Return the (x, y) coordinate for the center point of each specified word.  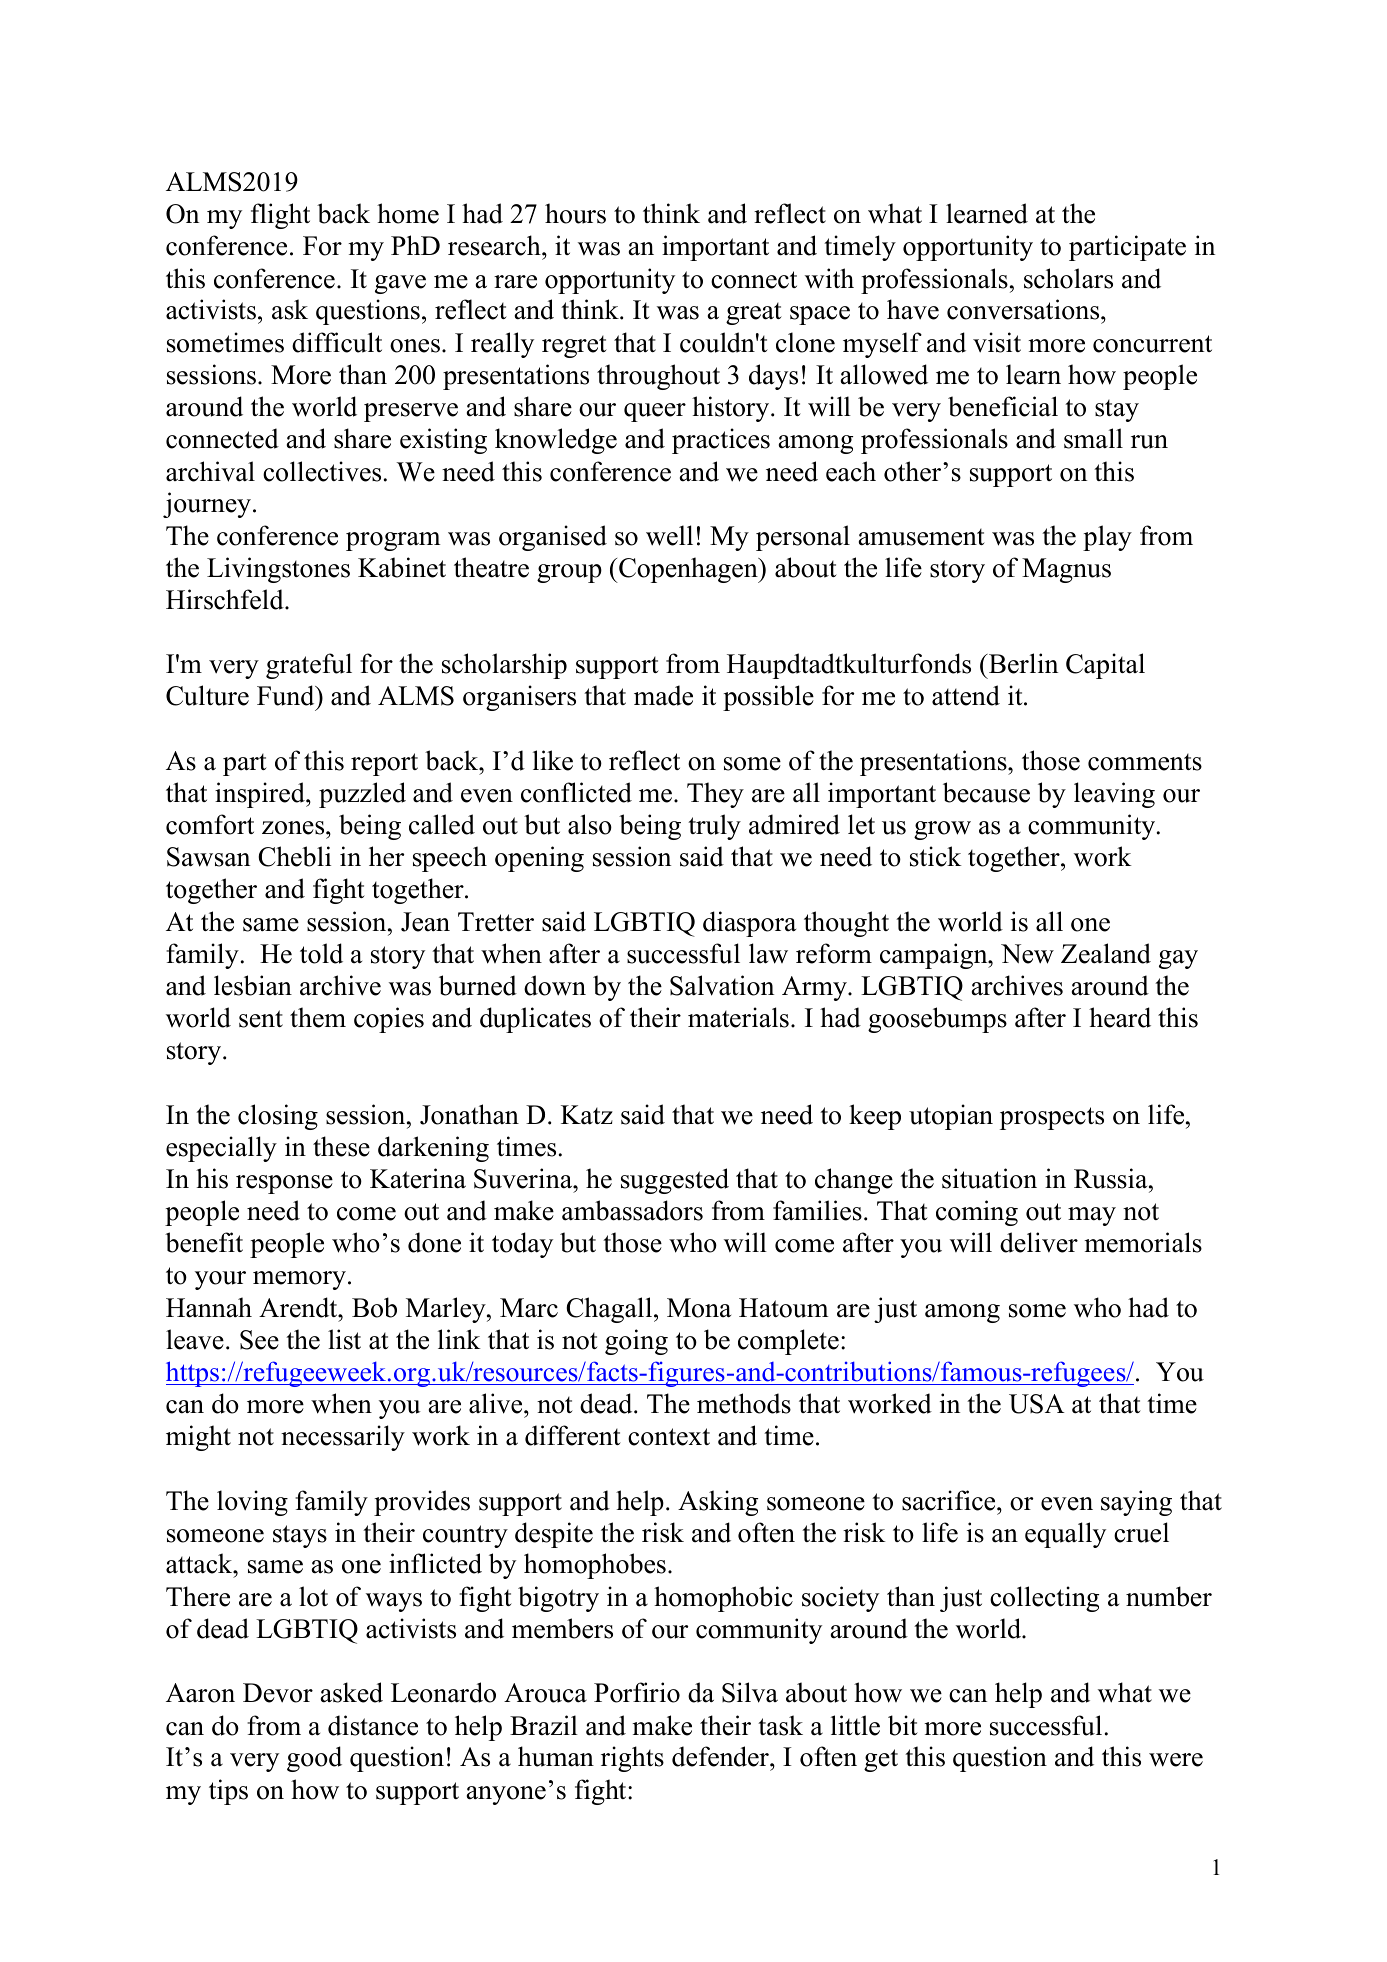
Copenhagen (688, 570)
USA (1037, 1404)
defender (721, 1756)
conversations (1024, 309)
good (314, 1759)
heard (1120, 1017)
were (1176, 1760)
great (754, 314)
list (344, 1339)
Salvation (722, 985)
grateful (309, 666)
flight (280, 216)
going (636, 1342)
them (318, 1017)
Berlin (1022, 663)
